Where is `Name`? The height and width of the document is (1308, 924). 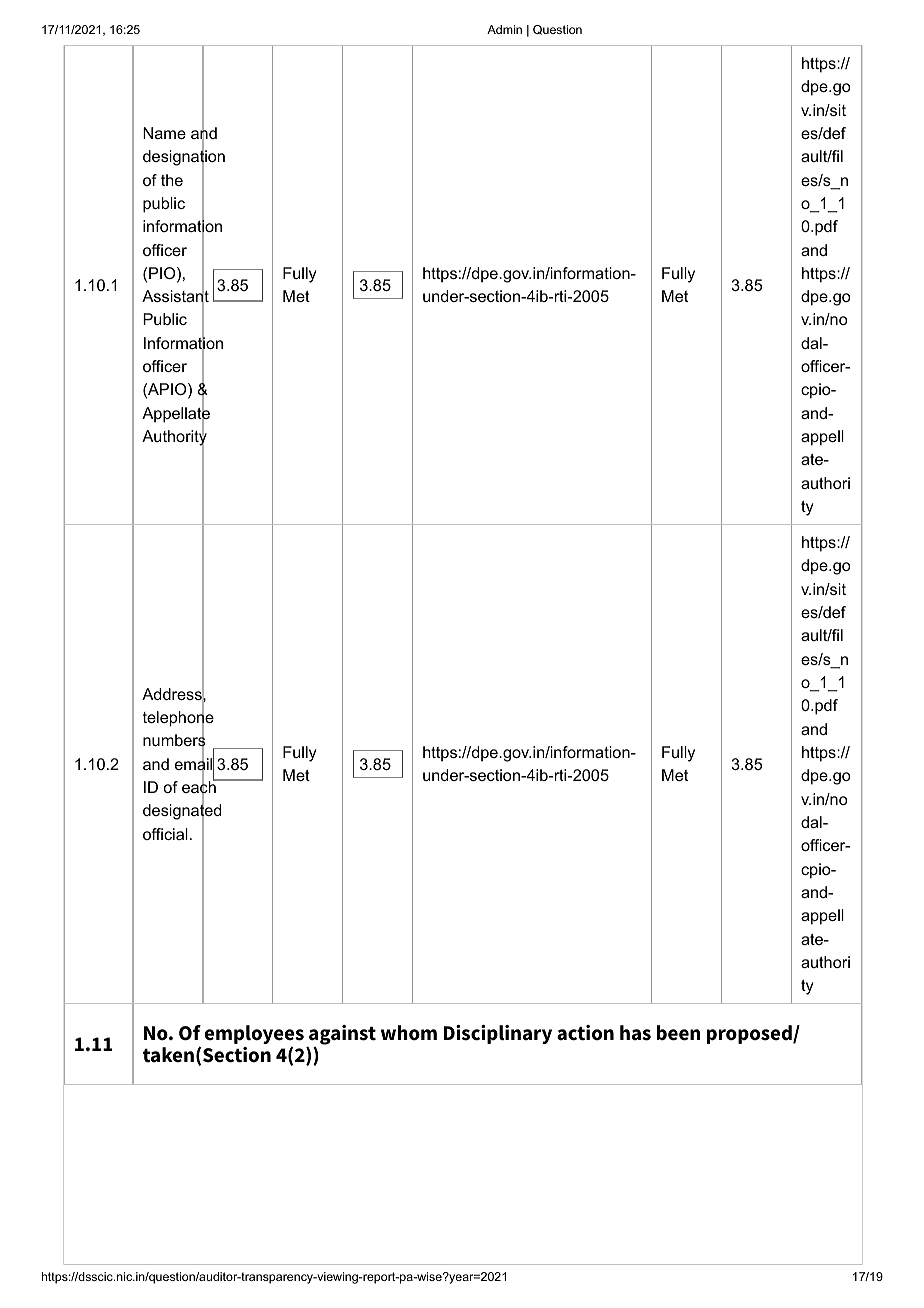
Name is located at coordinates (164, 133).
